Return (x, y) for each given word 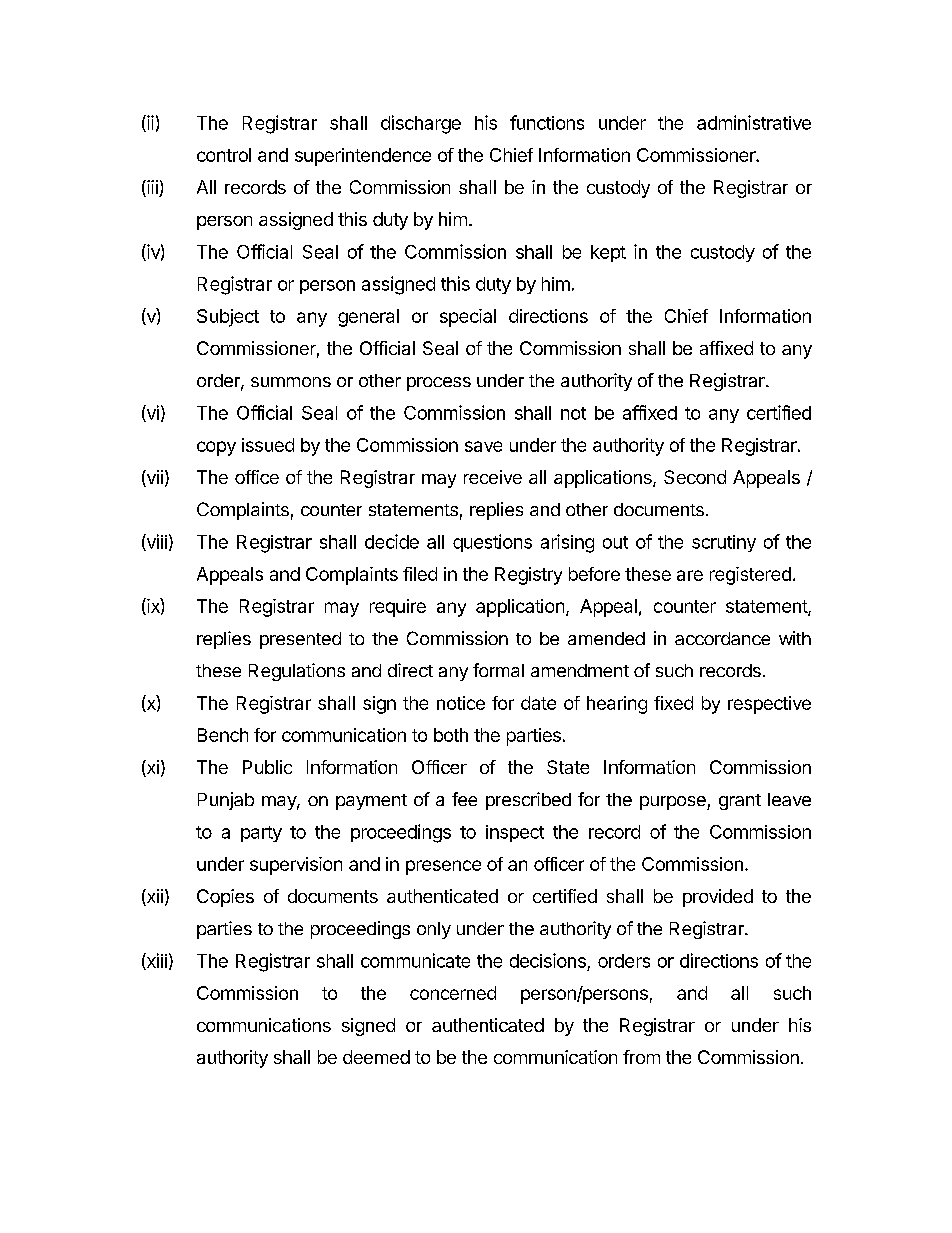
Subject (228, 318)
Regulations (297, 672)
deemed (376, 1057)
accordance (722, 638)
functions (547, 122)
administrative (754, 122)
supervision (296, 866)
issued (268, 445)
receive (493, 477)
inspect (515, 833)
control (224, 155)
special (468, 318)
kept (608, 253)
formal (498, 670)
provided (718, 898)
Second (695, 477)
